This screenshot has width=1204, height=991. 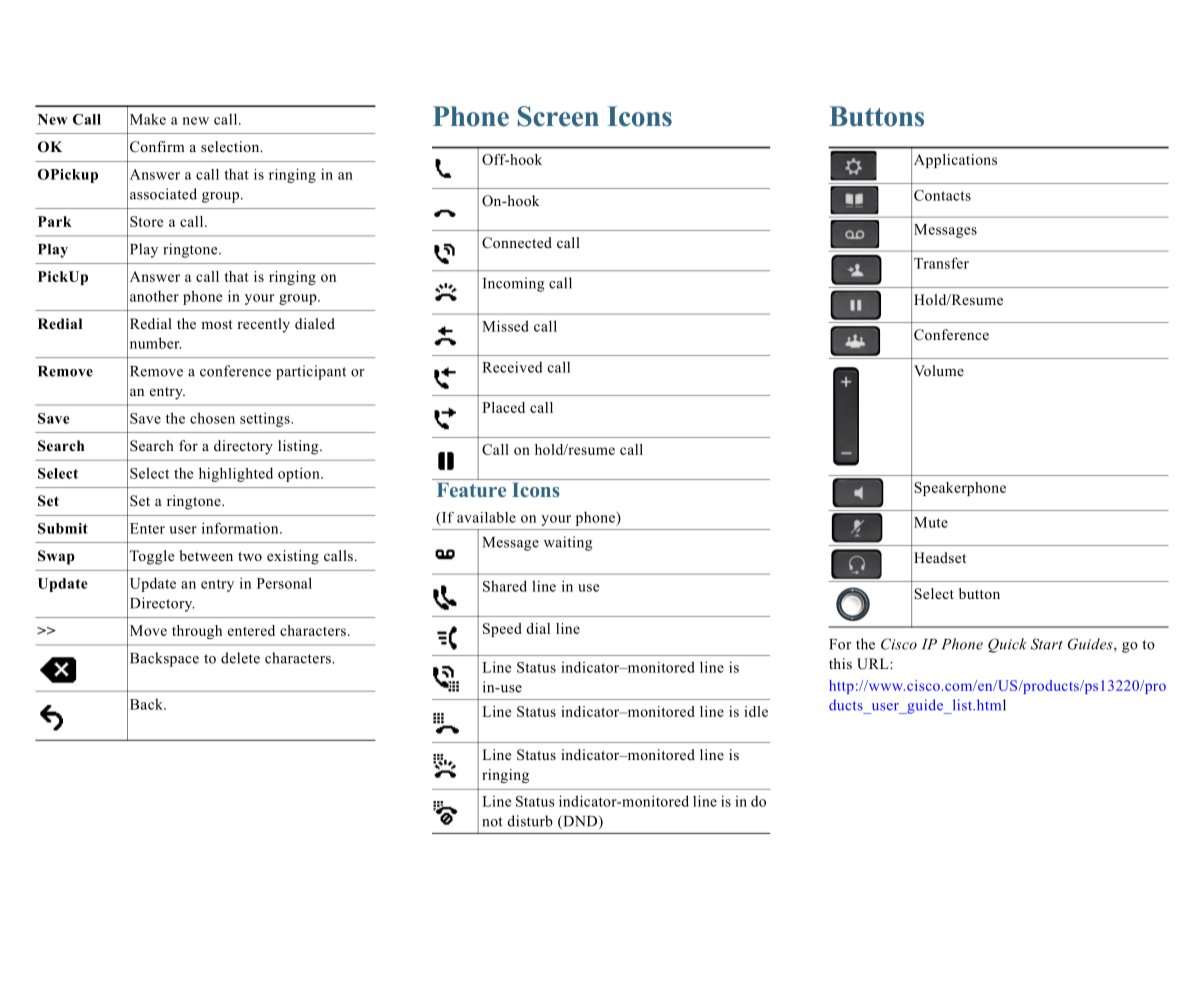 I want to click on between, so click(x=206, y=555).
